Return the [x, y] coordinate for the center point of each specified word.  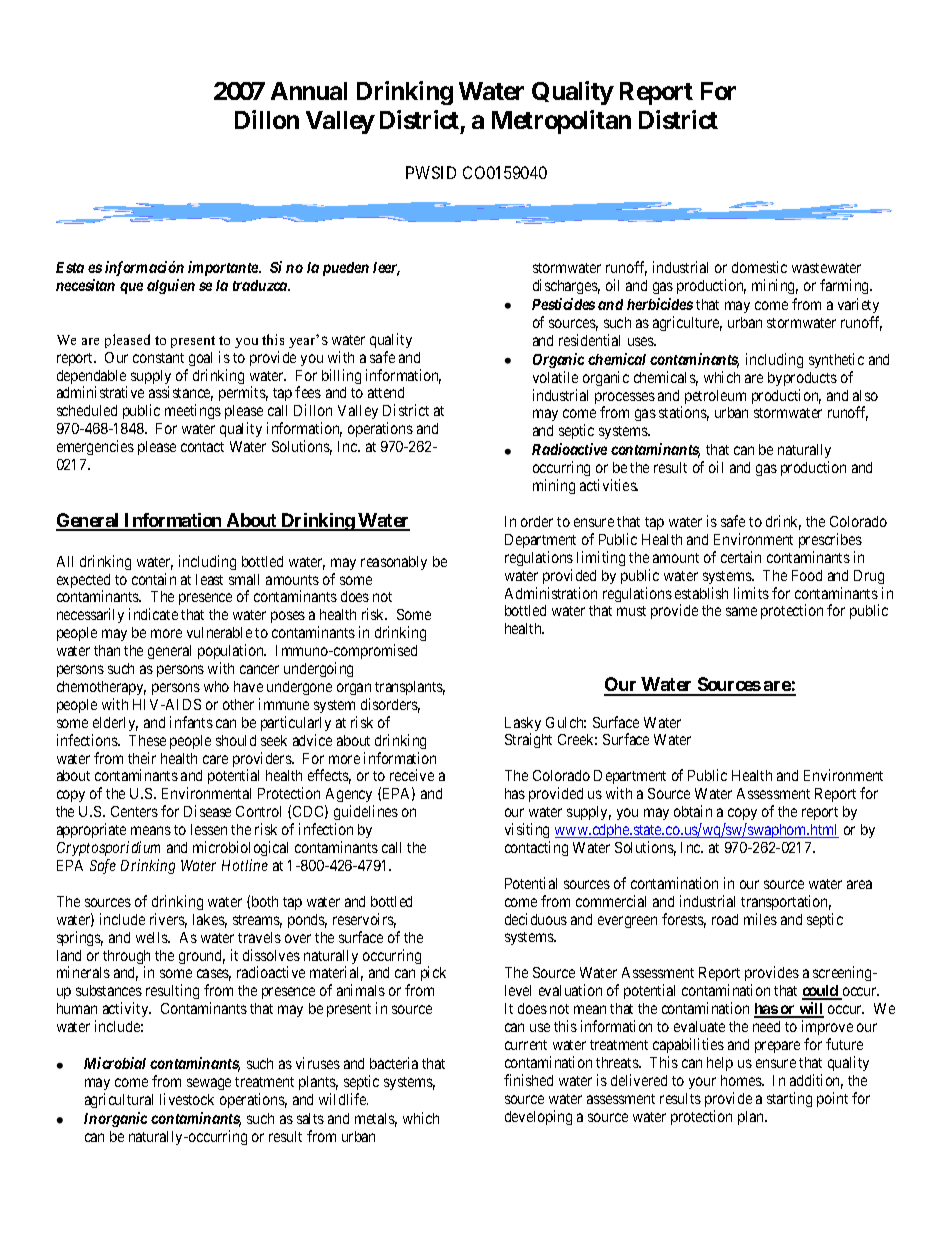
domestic [759, 267]
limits [751, 593]
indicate [153, 614]
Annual [309, 91]
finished [528, 1080]
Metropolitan [561, 122]
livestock [187, 1099]
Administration [551, 593]
